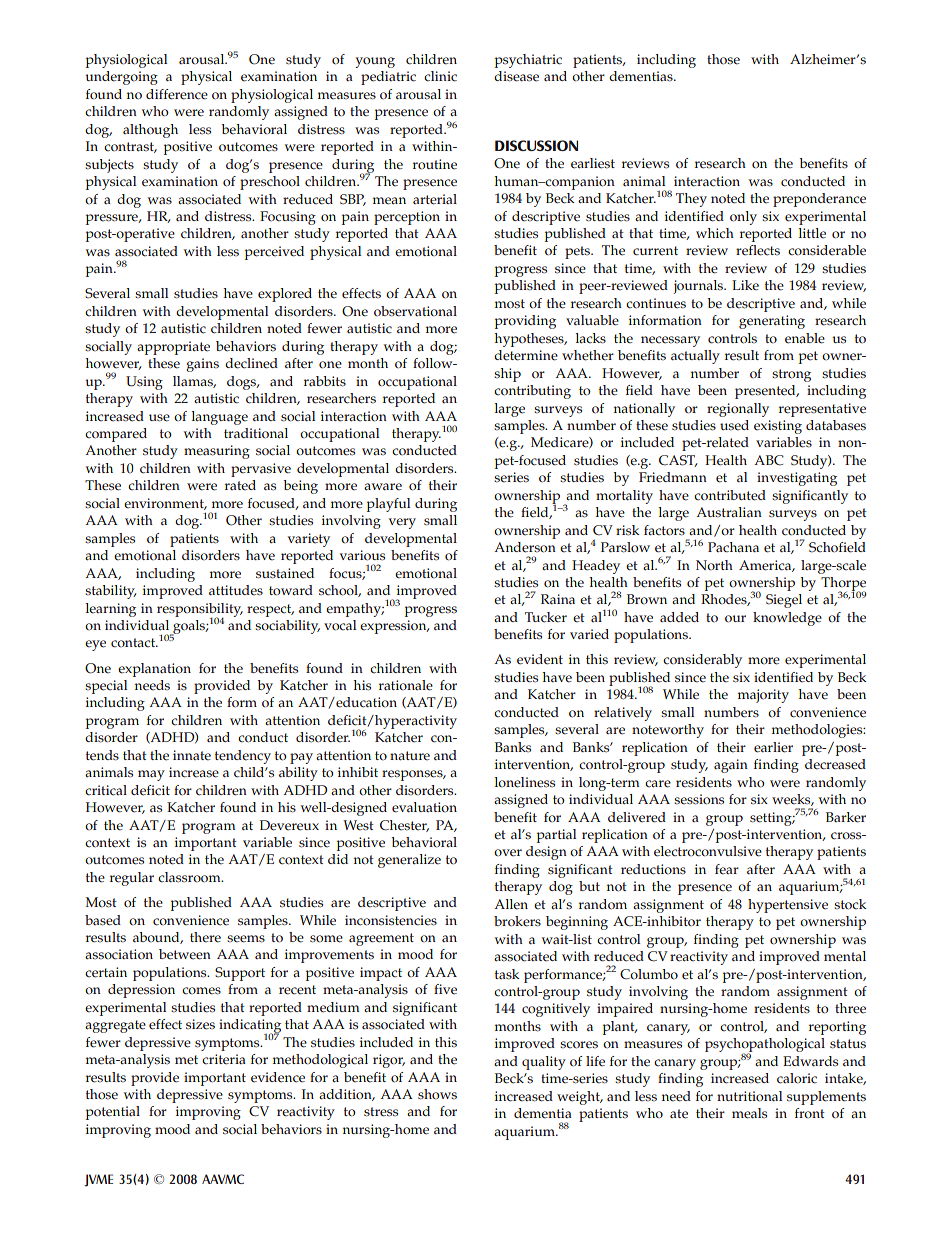 The image size is (952, 1233). What do you see at coordinates (177, 94) in the screenshot?
I see `difference` at bounding box center [177, 94].
